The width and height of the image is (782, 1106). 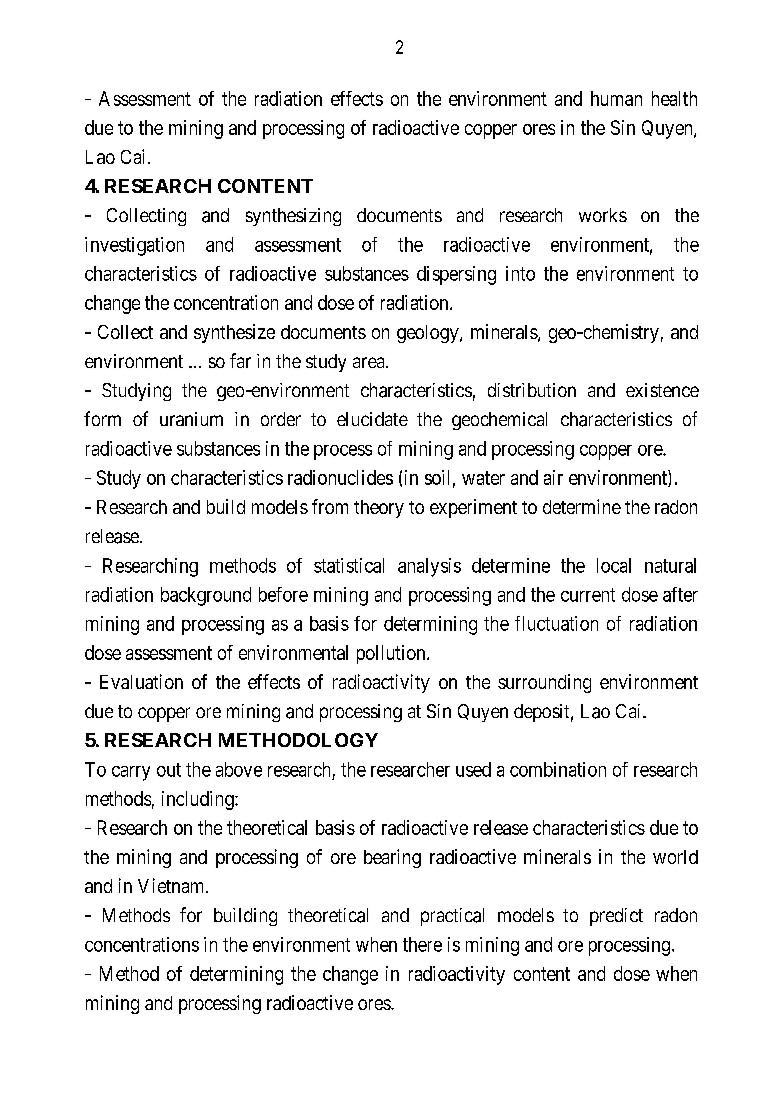 I want to click on human, so click(x=616, y=98).
